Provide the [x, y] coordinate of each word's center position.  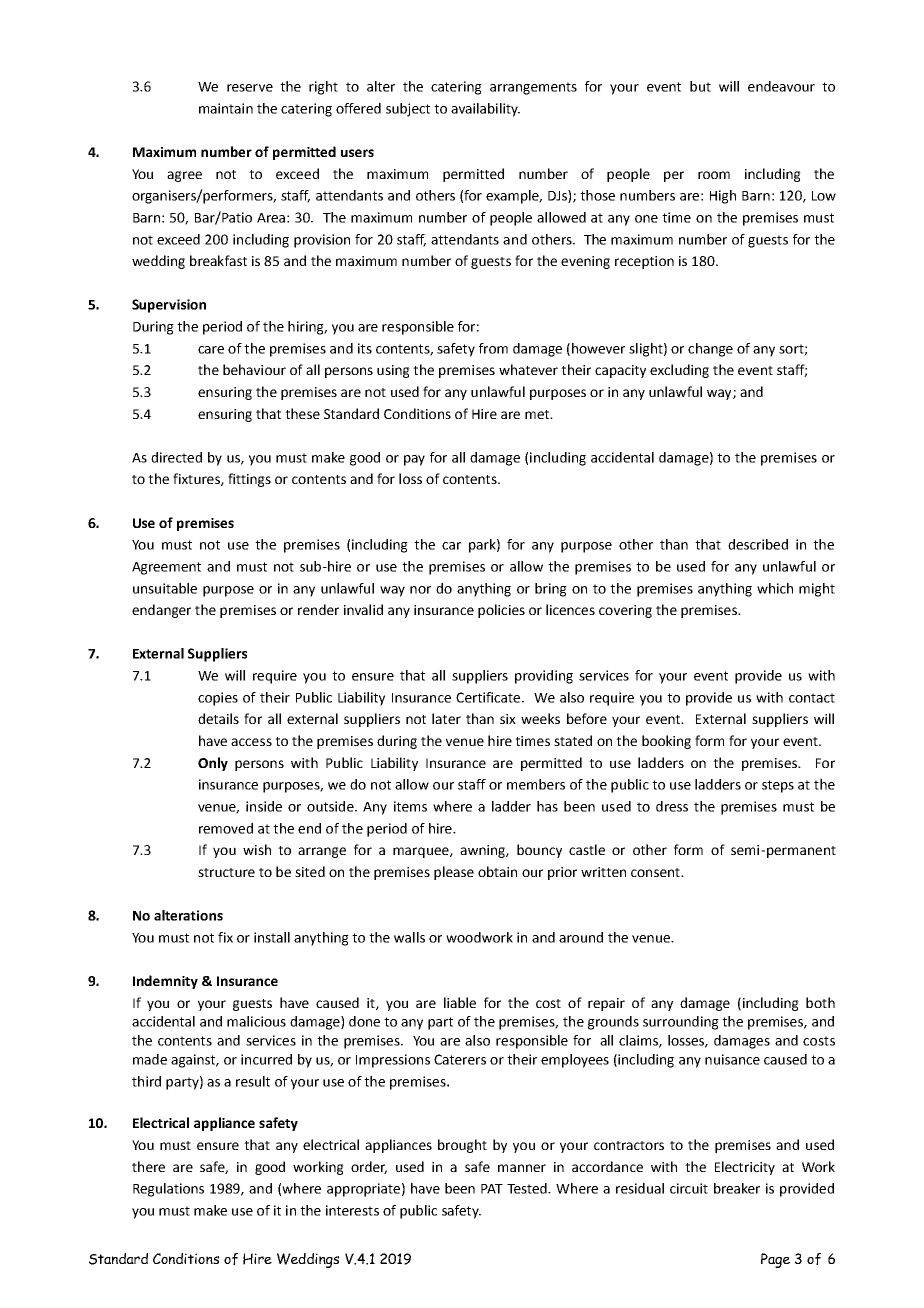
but [700, 86]
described [758, 544]
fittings [249, 480]
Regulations [168, 1190]
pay [414, 460]
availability [485, 110]
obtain [497, 871]
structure [226, 872]
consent [656, 872]
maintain [226, 108]
